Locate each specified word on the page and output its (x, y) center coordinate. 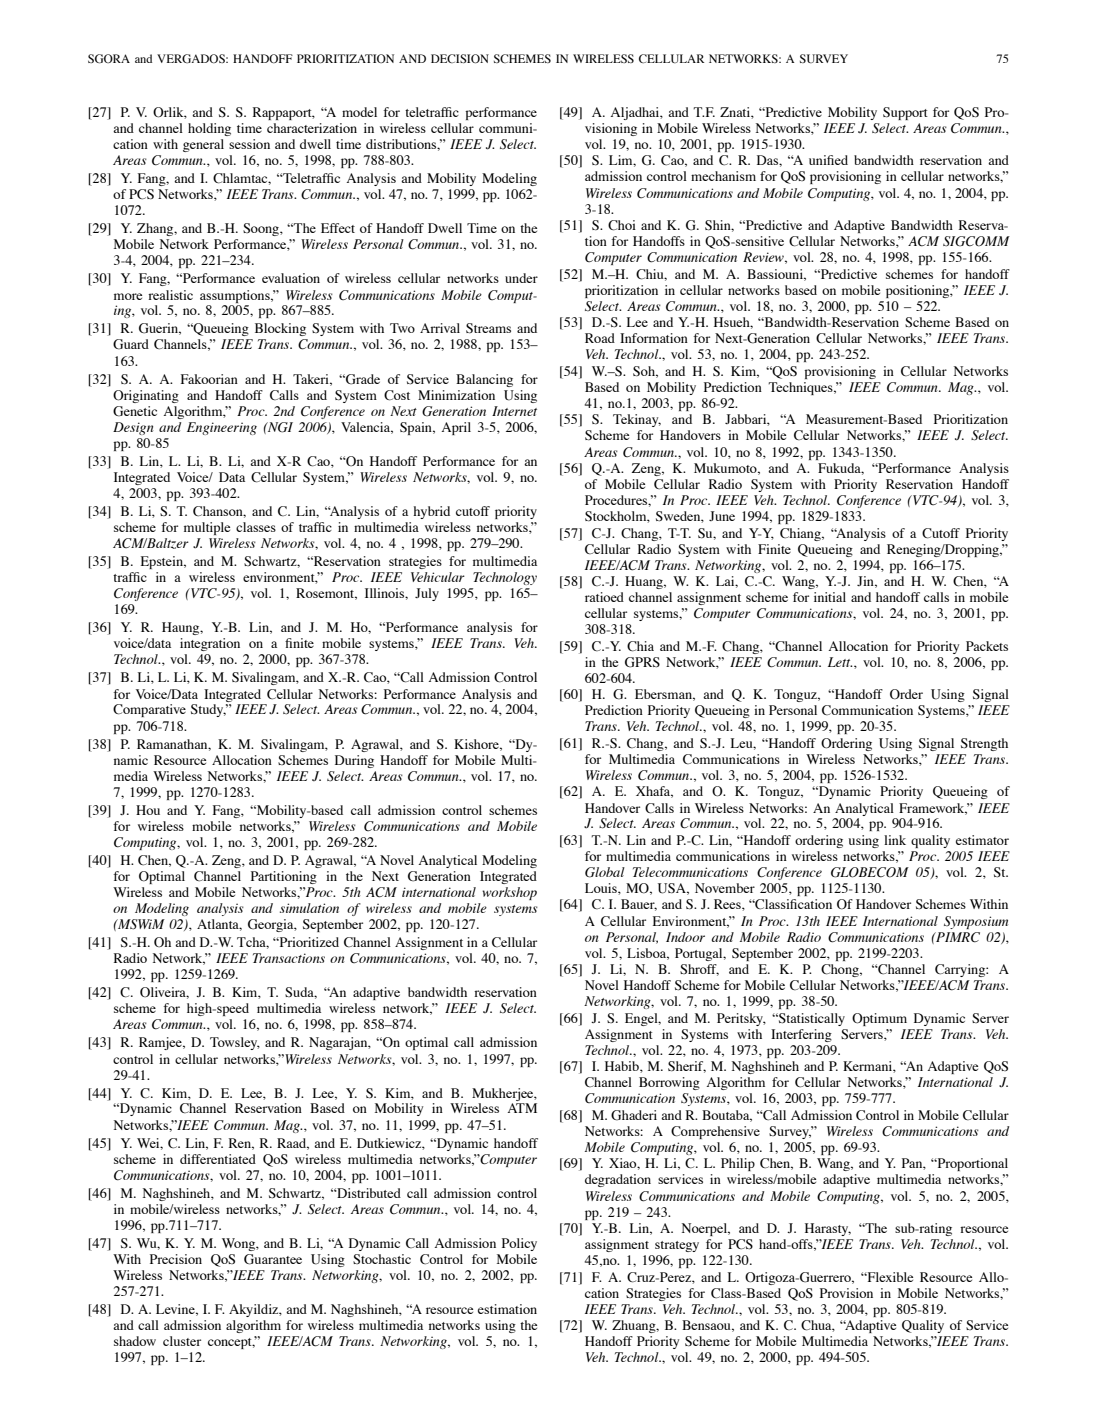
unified (828, 160)
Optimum (879, 1019)
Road (600, 338)
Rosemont (326, 594)
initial (830, 597)
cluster (182, 1341)
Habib (623, 1067)
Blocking (280, 329)
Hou (148, 810)
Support (905, 113)
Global (605, 872)
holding (209, 129)
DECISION (460, 59)
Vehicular (438, 577)
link (895, 840)
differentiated (218, 1159)
